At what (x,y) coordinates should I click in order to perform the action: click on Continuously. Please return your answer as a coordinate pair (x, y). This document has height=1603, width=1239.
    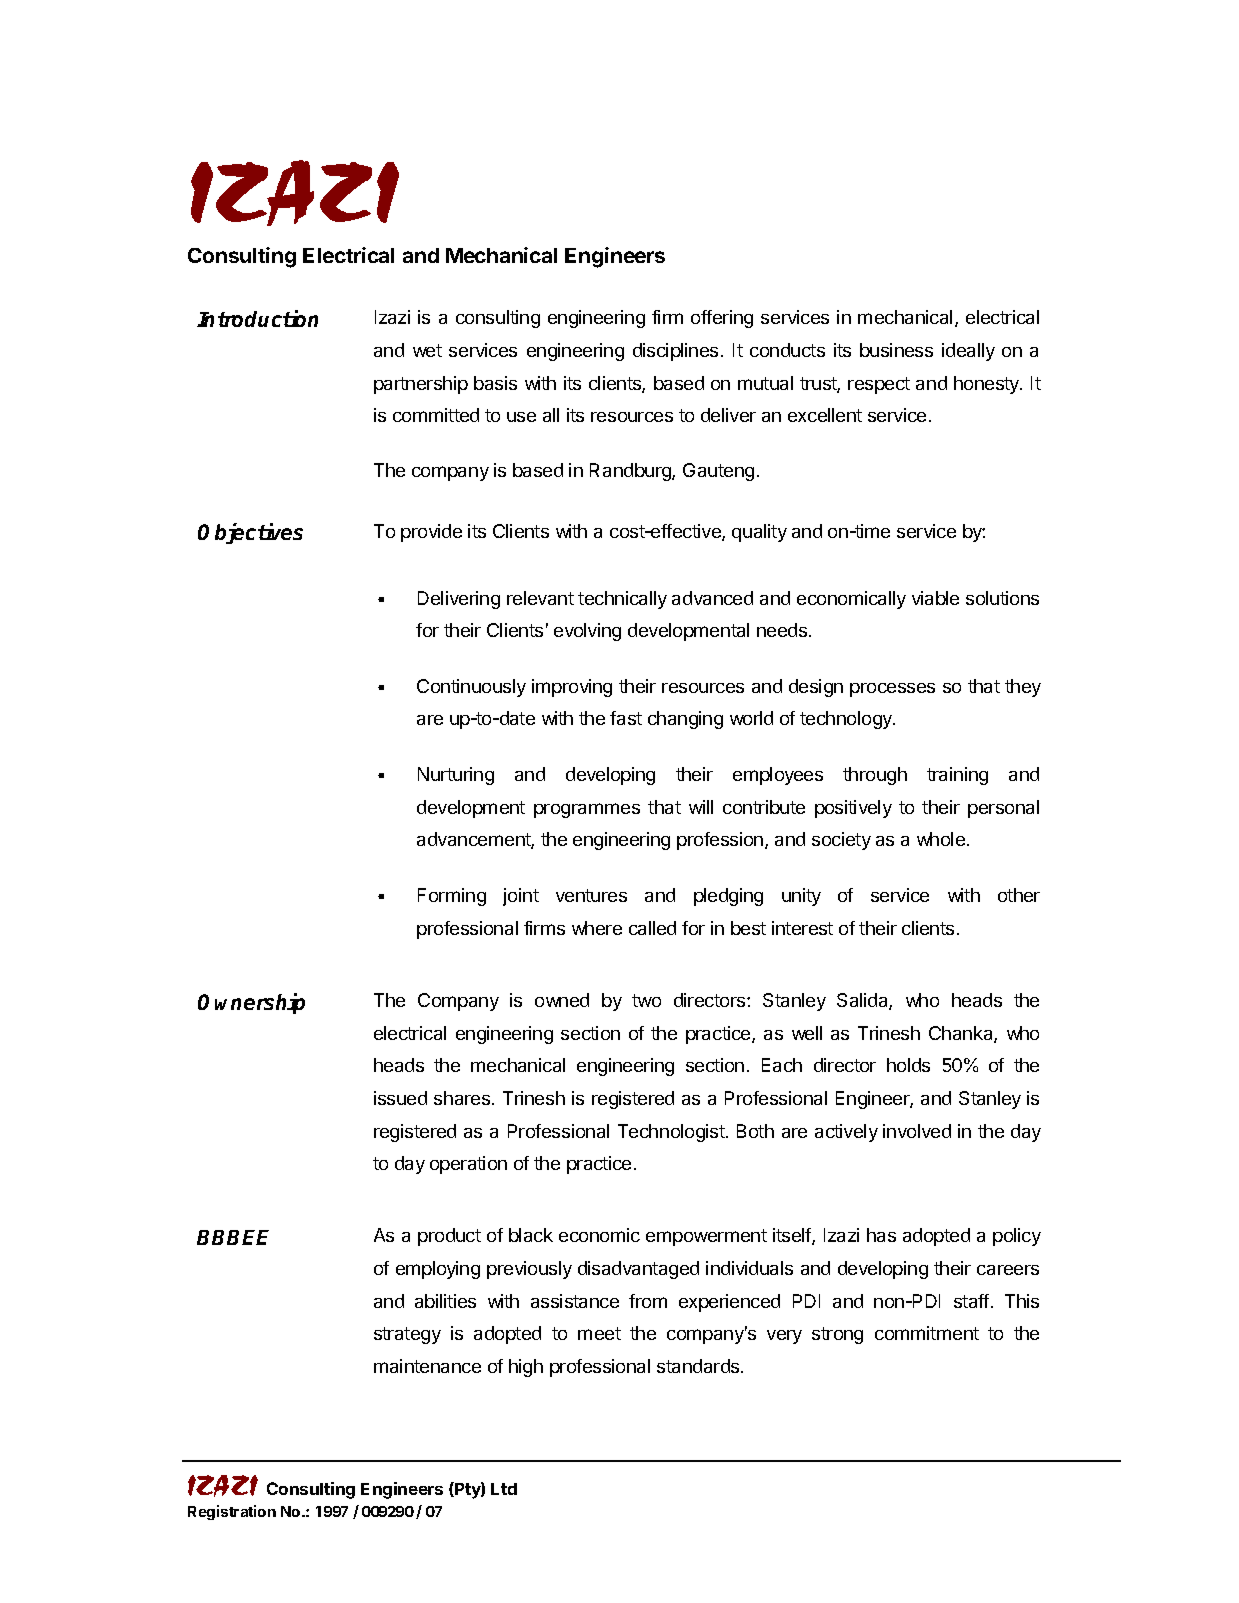
    Looking at the image, I should click on (471, 688).
